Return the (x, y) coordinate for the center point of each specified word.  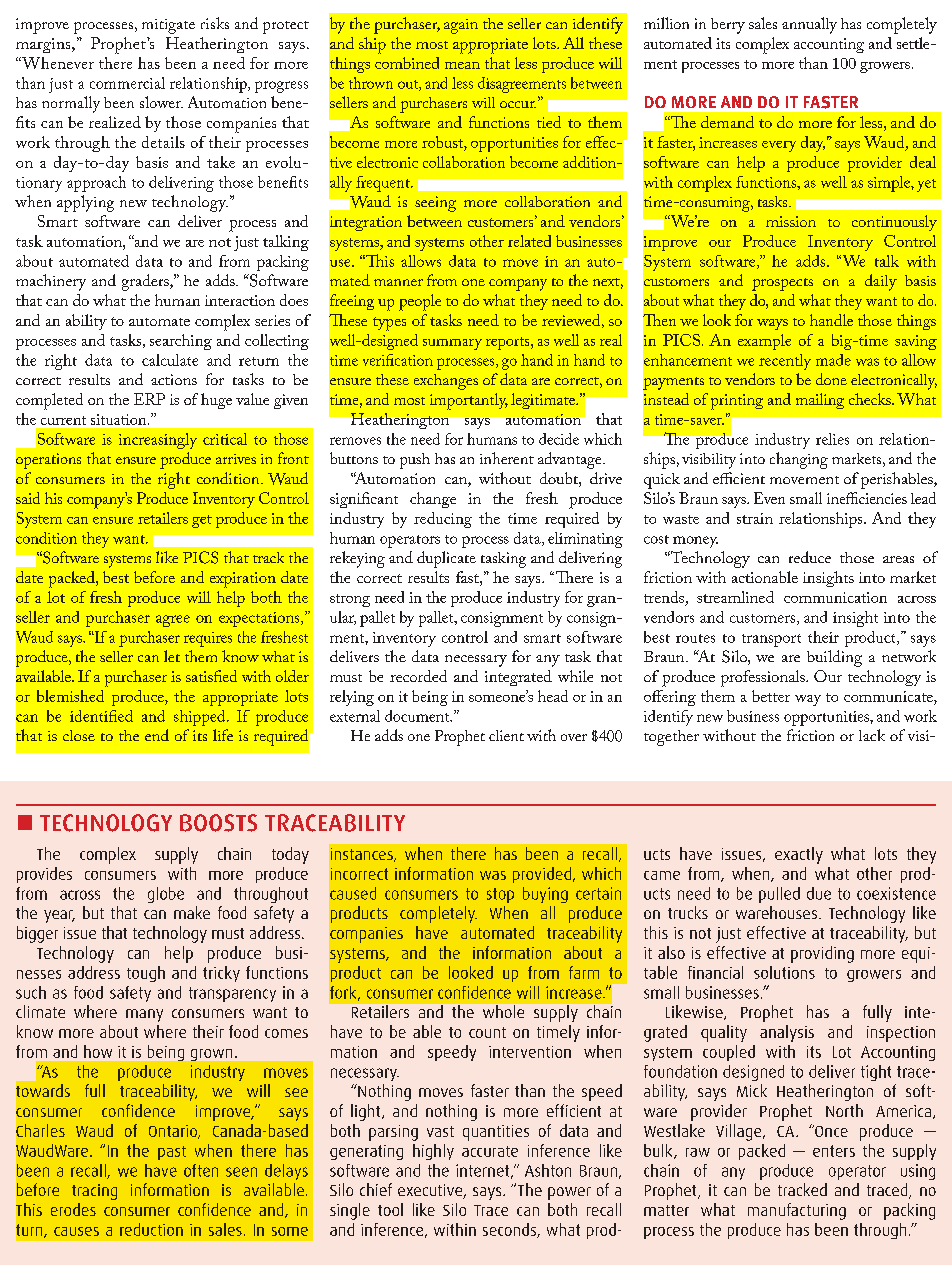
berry (728, 26)
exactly (799, 855)
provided (542, 875)
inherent (507, 458)
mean (462, 65)
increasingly (158, 441)
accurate (490, 1151)
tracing (94, 1192)
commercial (127, 83)
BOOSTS (218, 823)
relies (832, 439)
